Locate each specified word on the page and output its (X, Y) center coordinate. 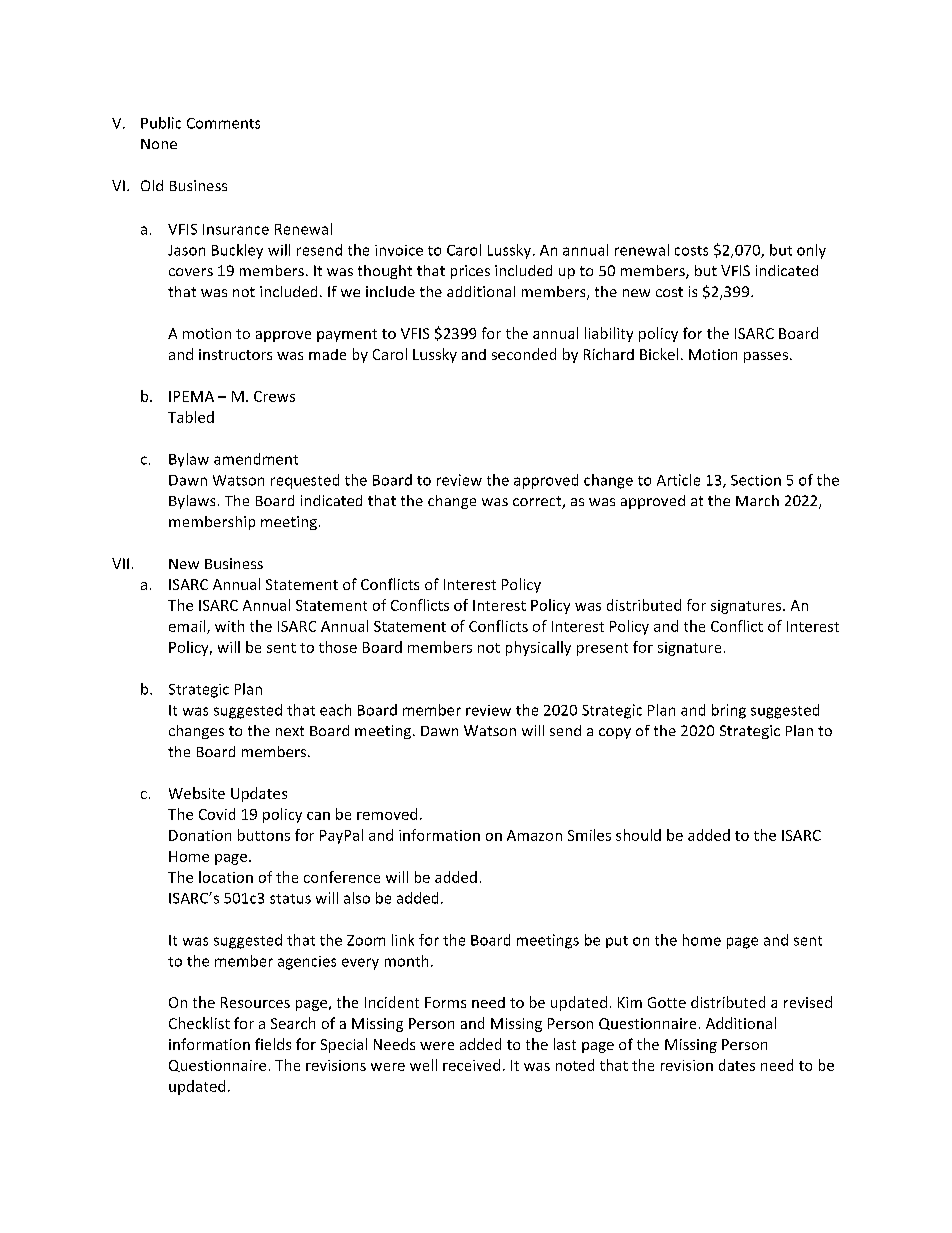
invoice (399, 250)
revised (808, 1002)
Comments (223, 123)
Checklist (199, 1023)
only (811, 251)
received (471, 1065)
